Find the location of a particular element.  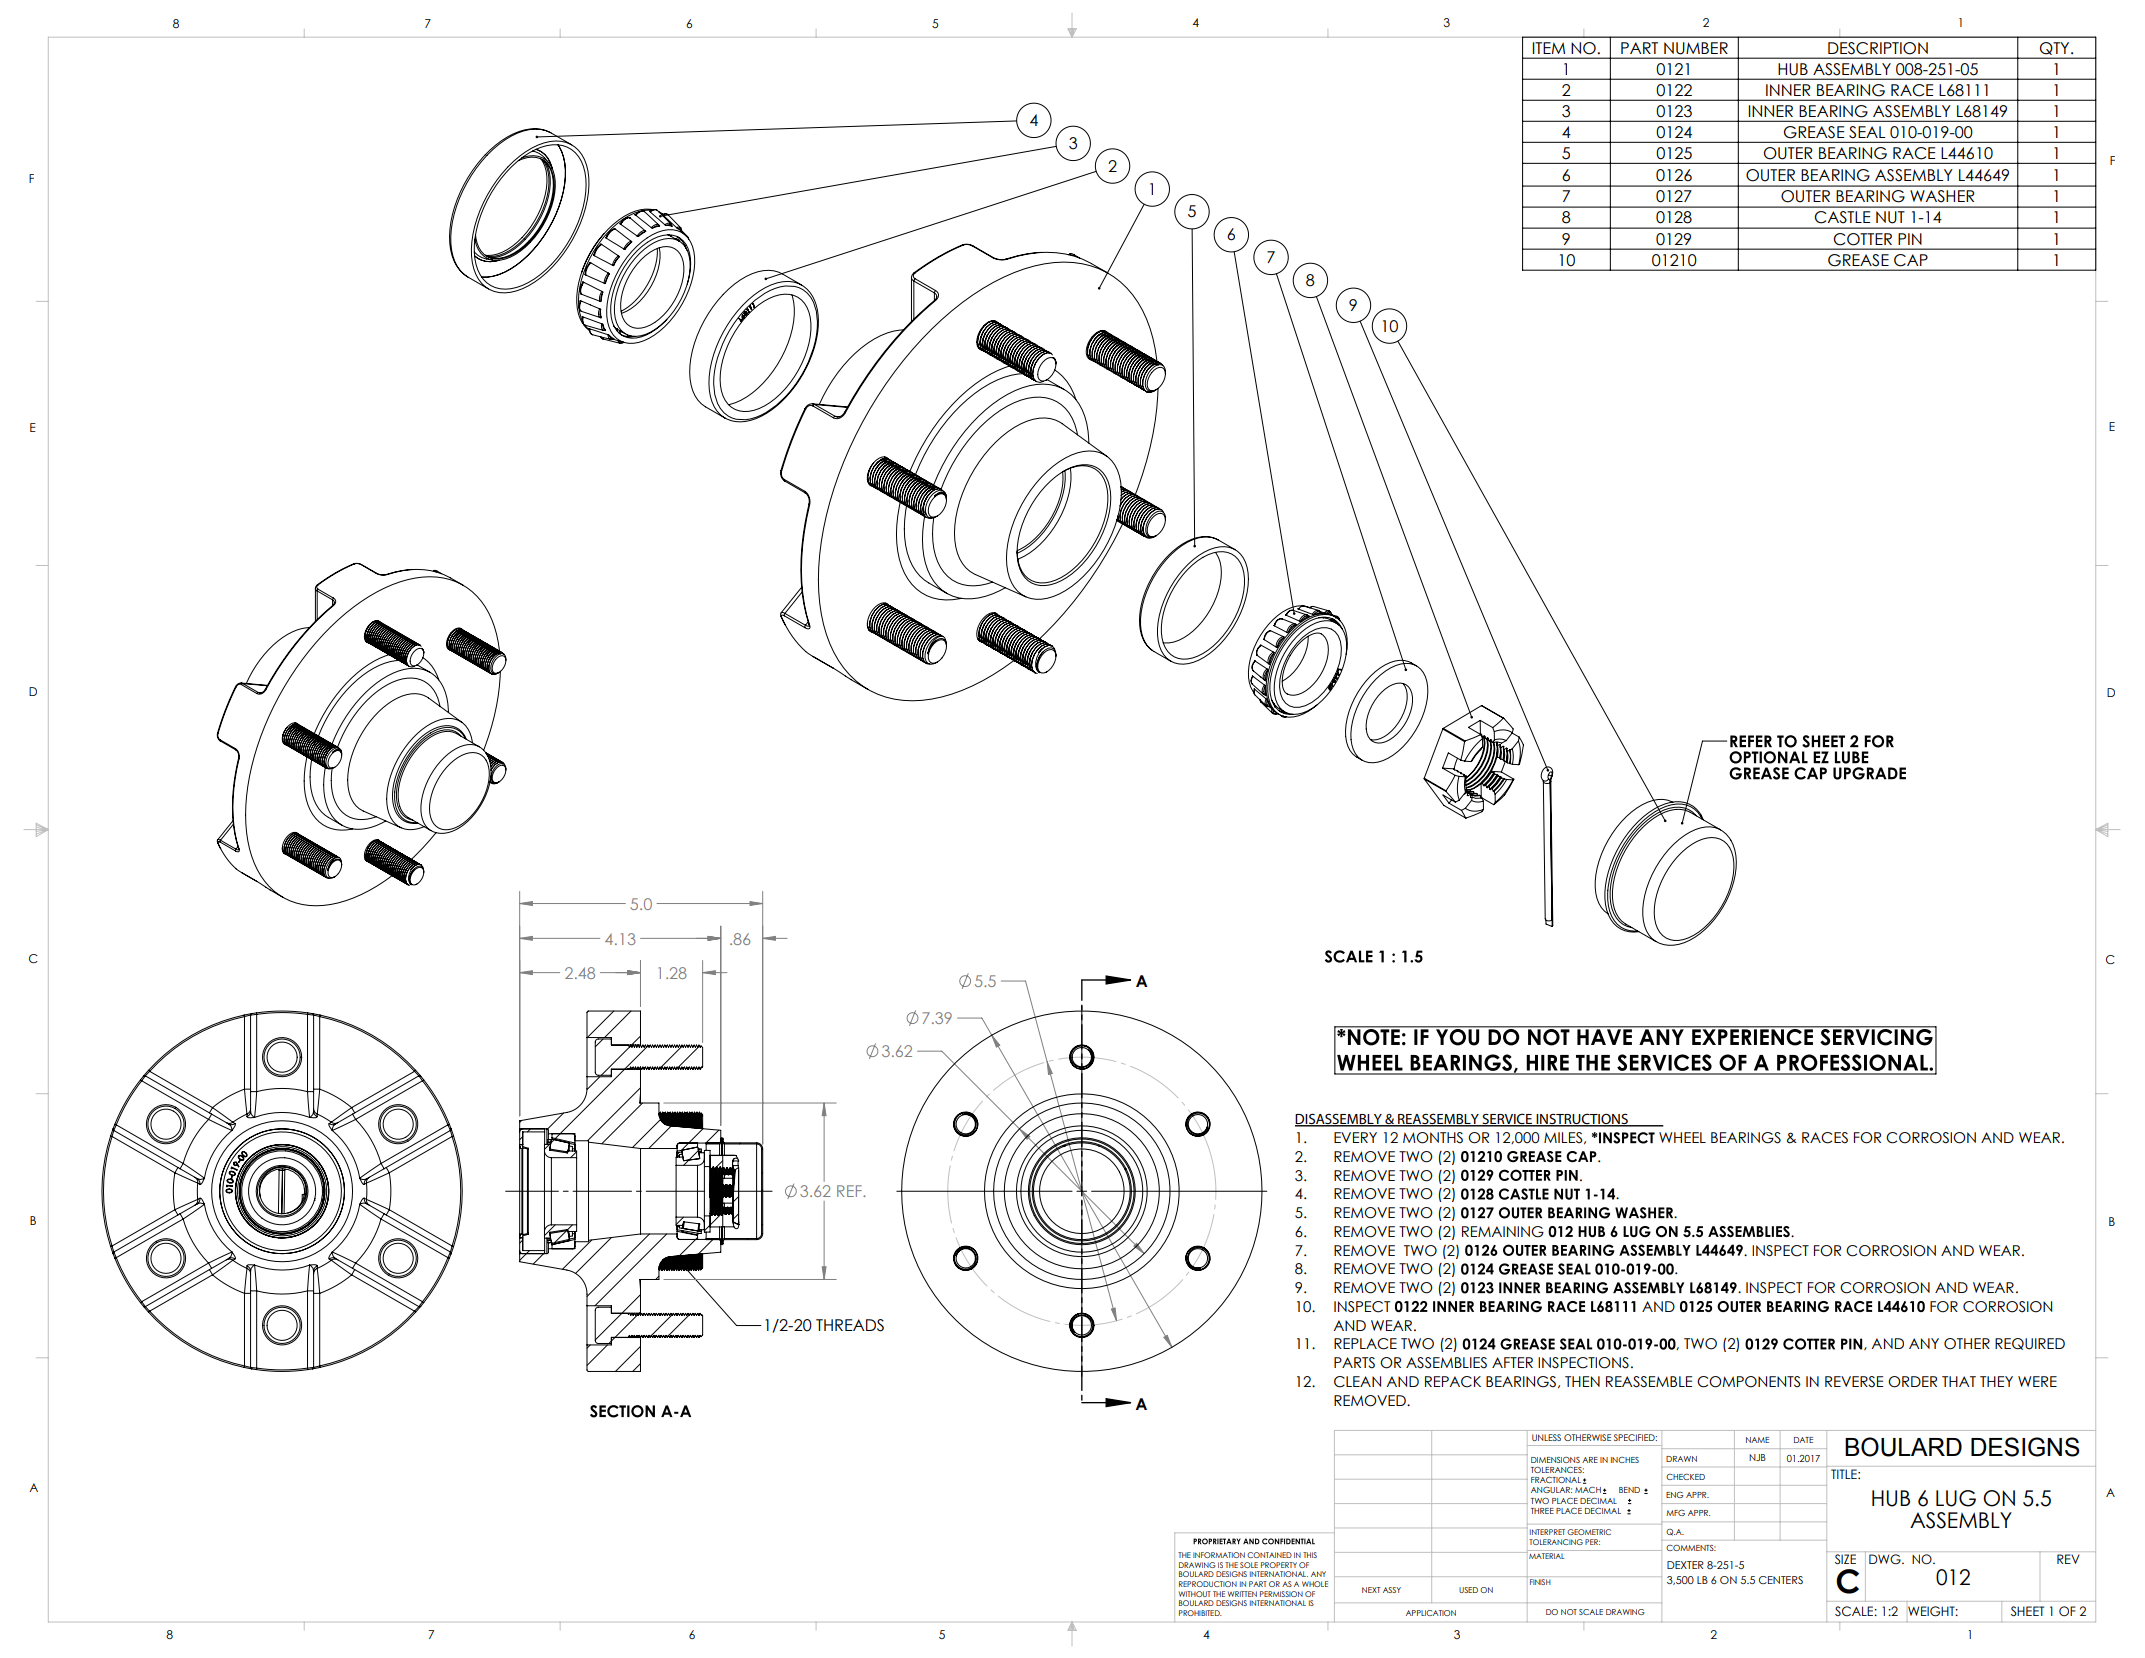

NUMBER is located at coordinates (1696, 48).
